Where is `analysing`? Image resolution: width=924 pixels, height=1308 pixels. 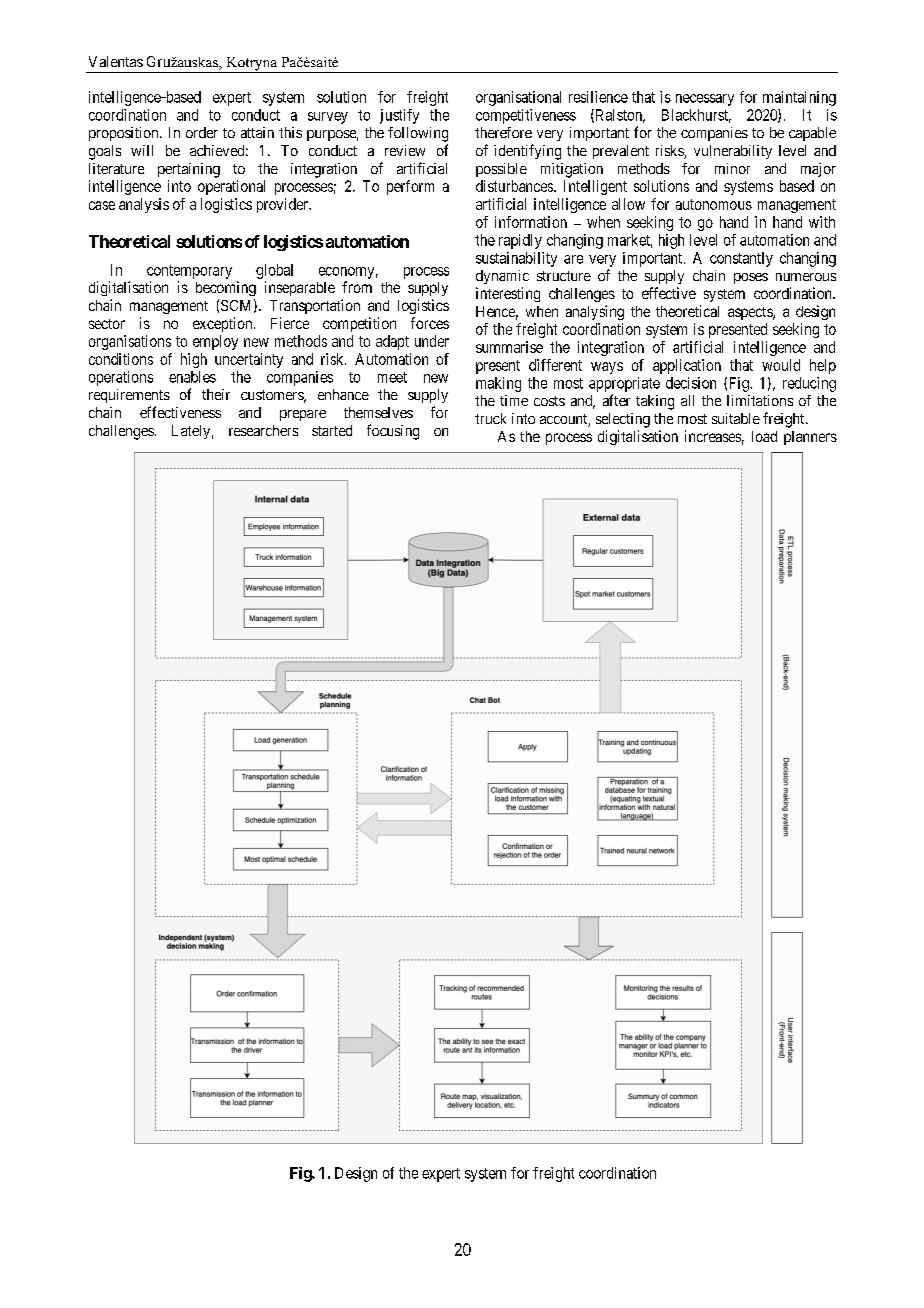
analysing is located at coordinates (595, 312).
